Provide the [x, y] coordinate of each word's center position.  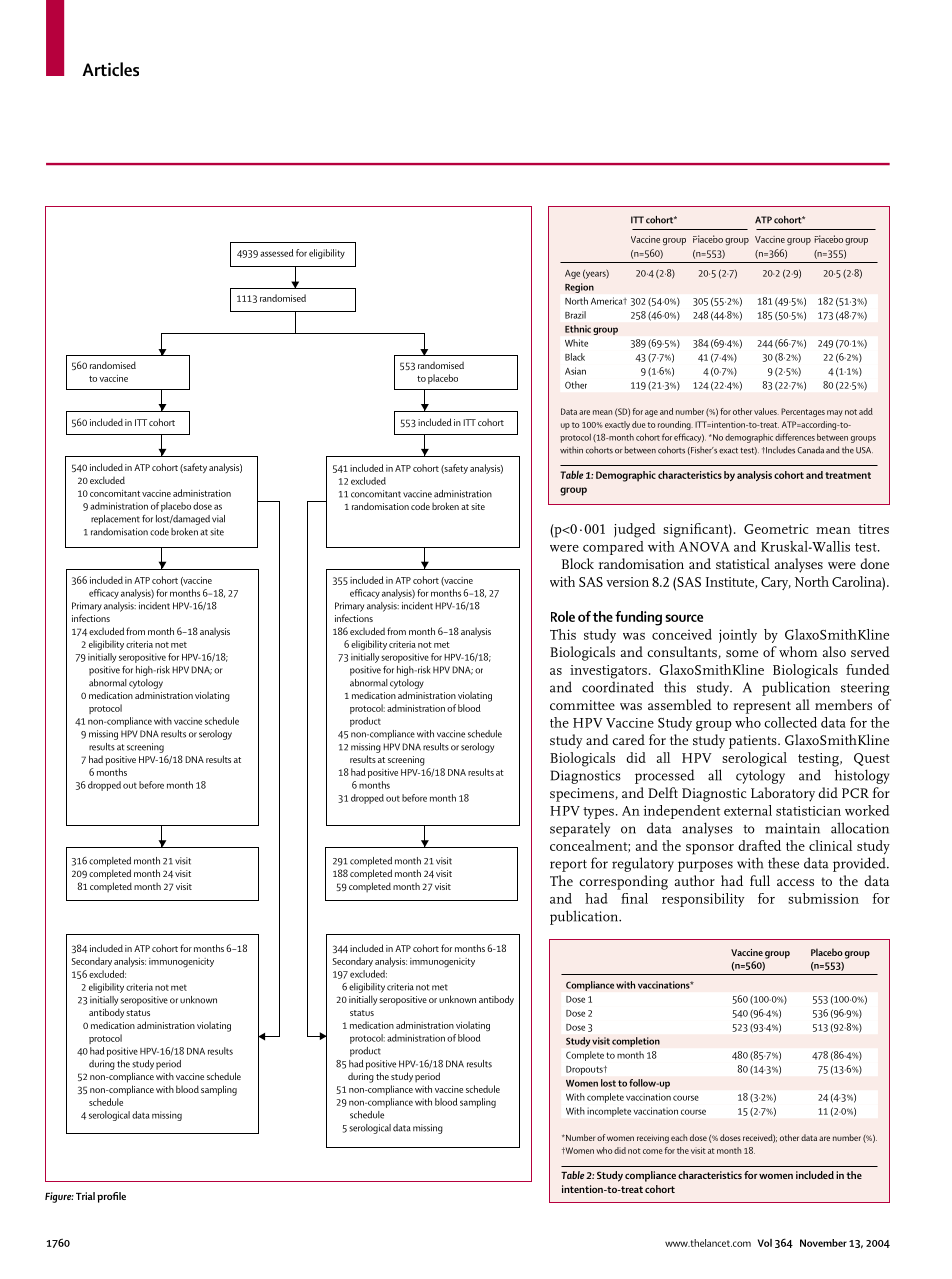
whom [798, 651]
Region [579, 288]
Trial [85, 1196]
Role [563, 616]
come [653, 1151]
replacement [115, 520]
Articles [110, 69]
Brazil [575, 315]
